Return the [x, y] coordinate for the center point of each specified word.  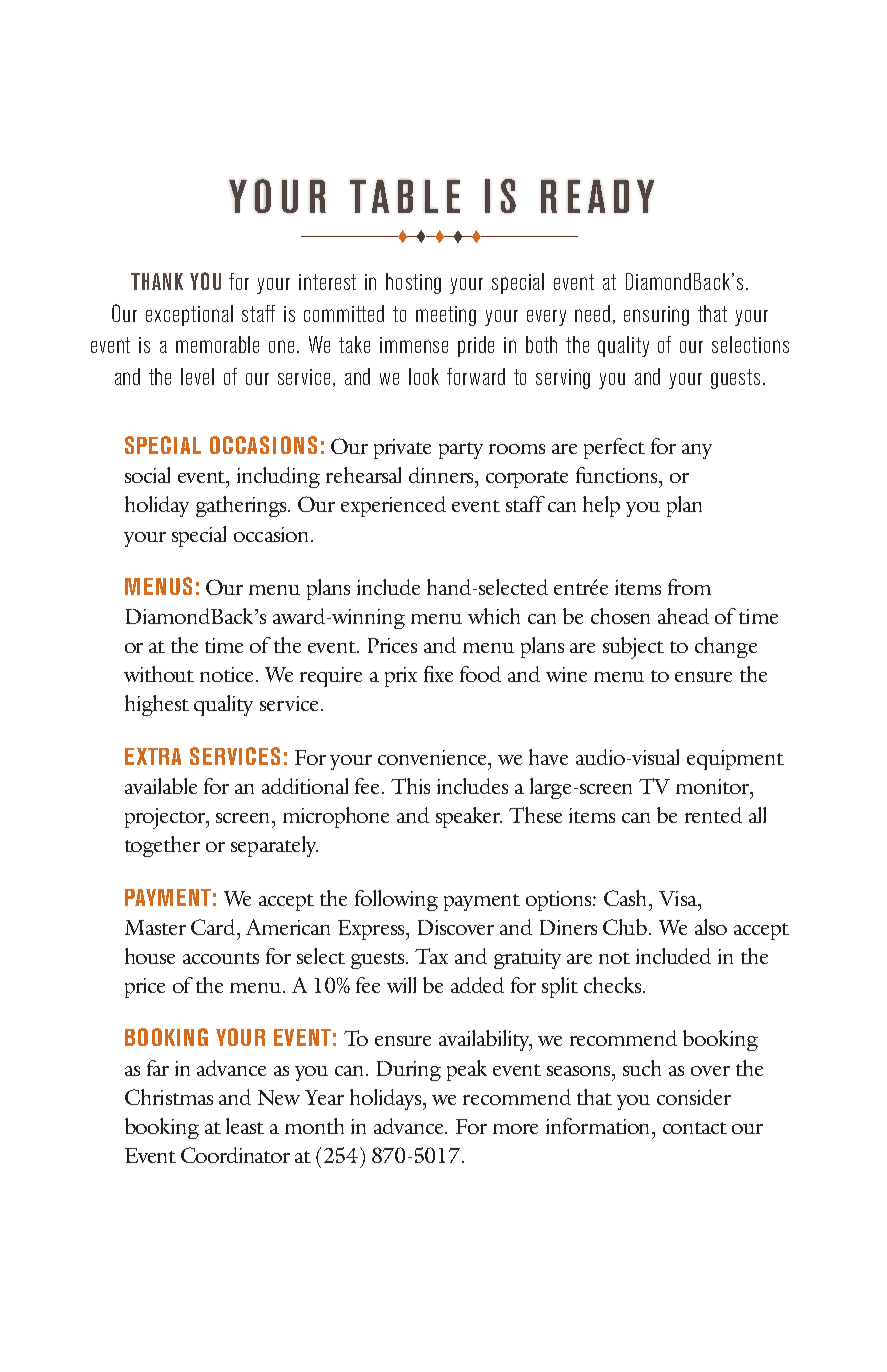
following [396, 900]
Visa [679, 898]
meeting [446, 316]
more [515, 1129]
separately [274, 846]
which [494, 616]
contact [695, 1128]
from [689, 587]
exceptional [189, 315]
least [245, 1126]
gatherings [242, 506]
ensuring [656, 316]
